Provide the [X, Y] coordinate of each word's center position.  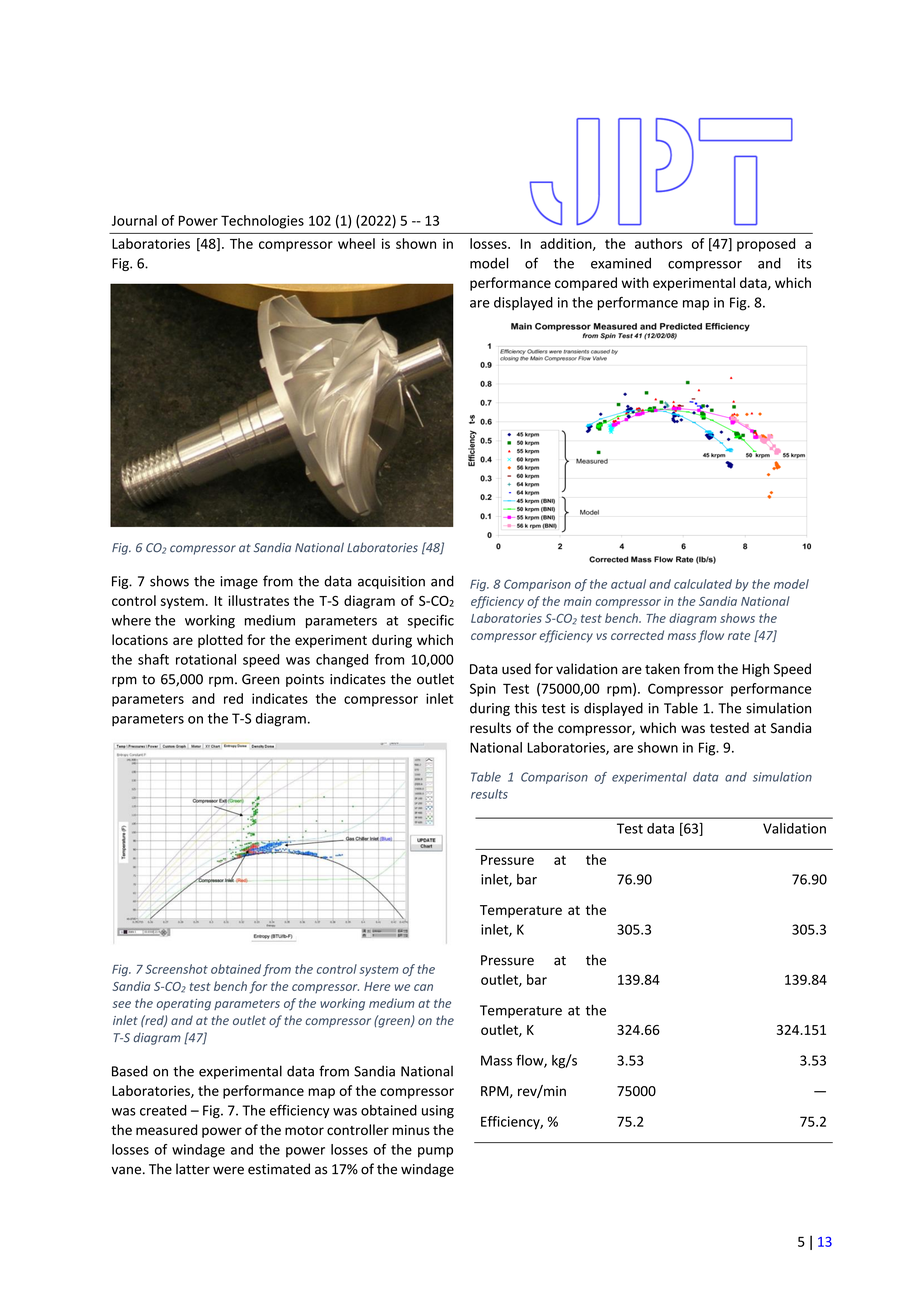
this [525, 708]
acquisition [391, 582]
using [438, 1112]
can [423, 987]
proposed [766, 245]
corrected [637, 635]
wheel [356, 243]
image [239, 582]
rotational [206, 659]
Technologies [262, 222]
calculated [703, 584]
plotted [220, 641]
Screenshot [176, 969]
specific [431, 621]
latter [193, 1169]
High [756, 670]
